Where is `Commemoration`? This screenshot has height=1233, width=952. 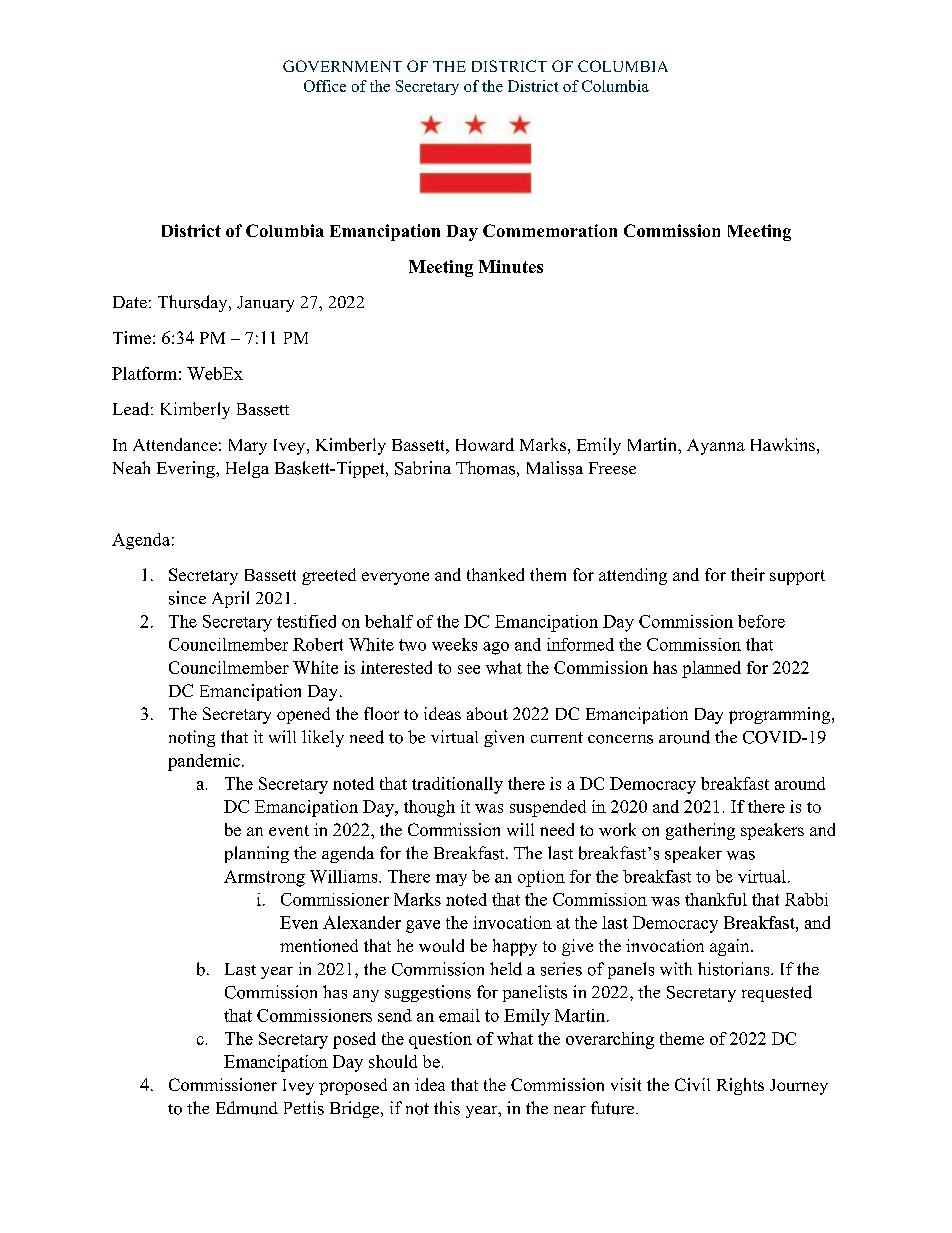
Commemoration is located at coordinates (550, 230).
